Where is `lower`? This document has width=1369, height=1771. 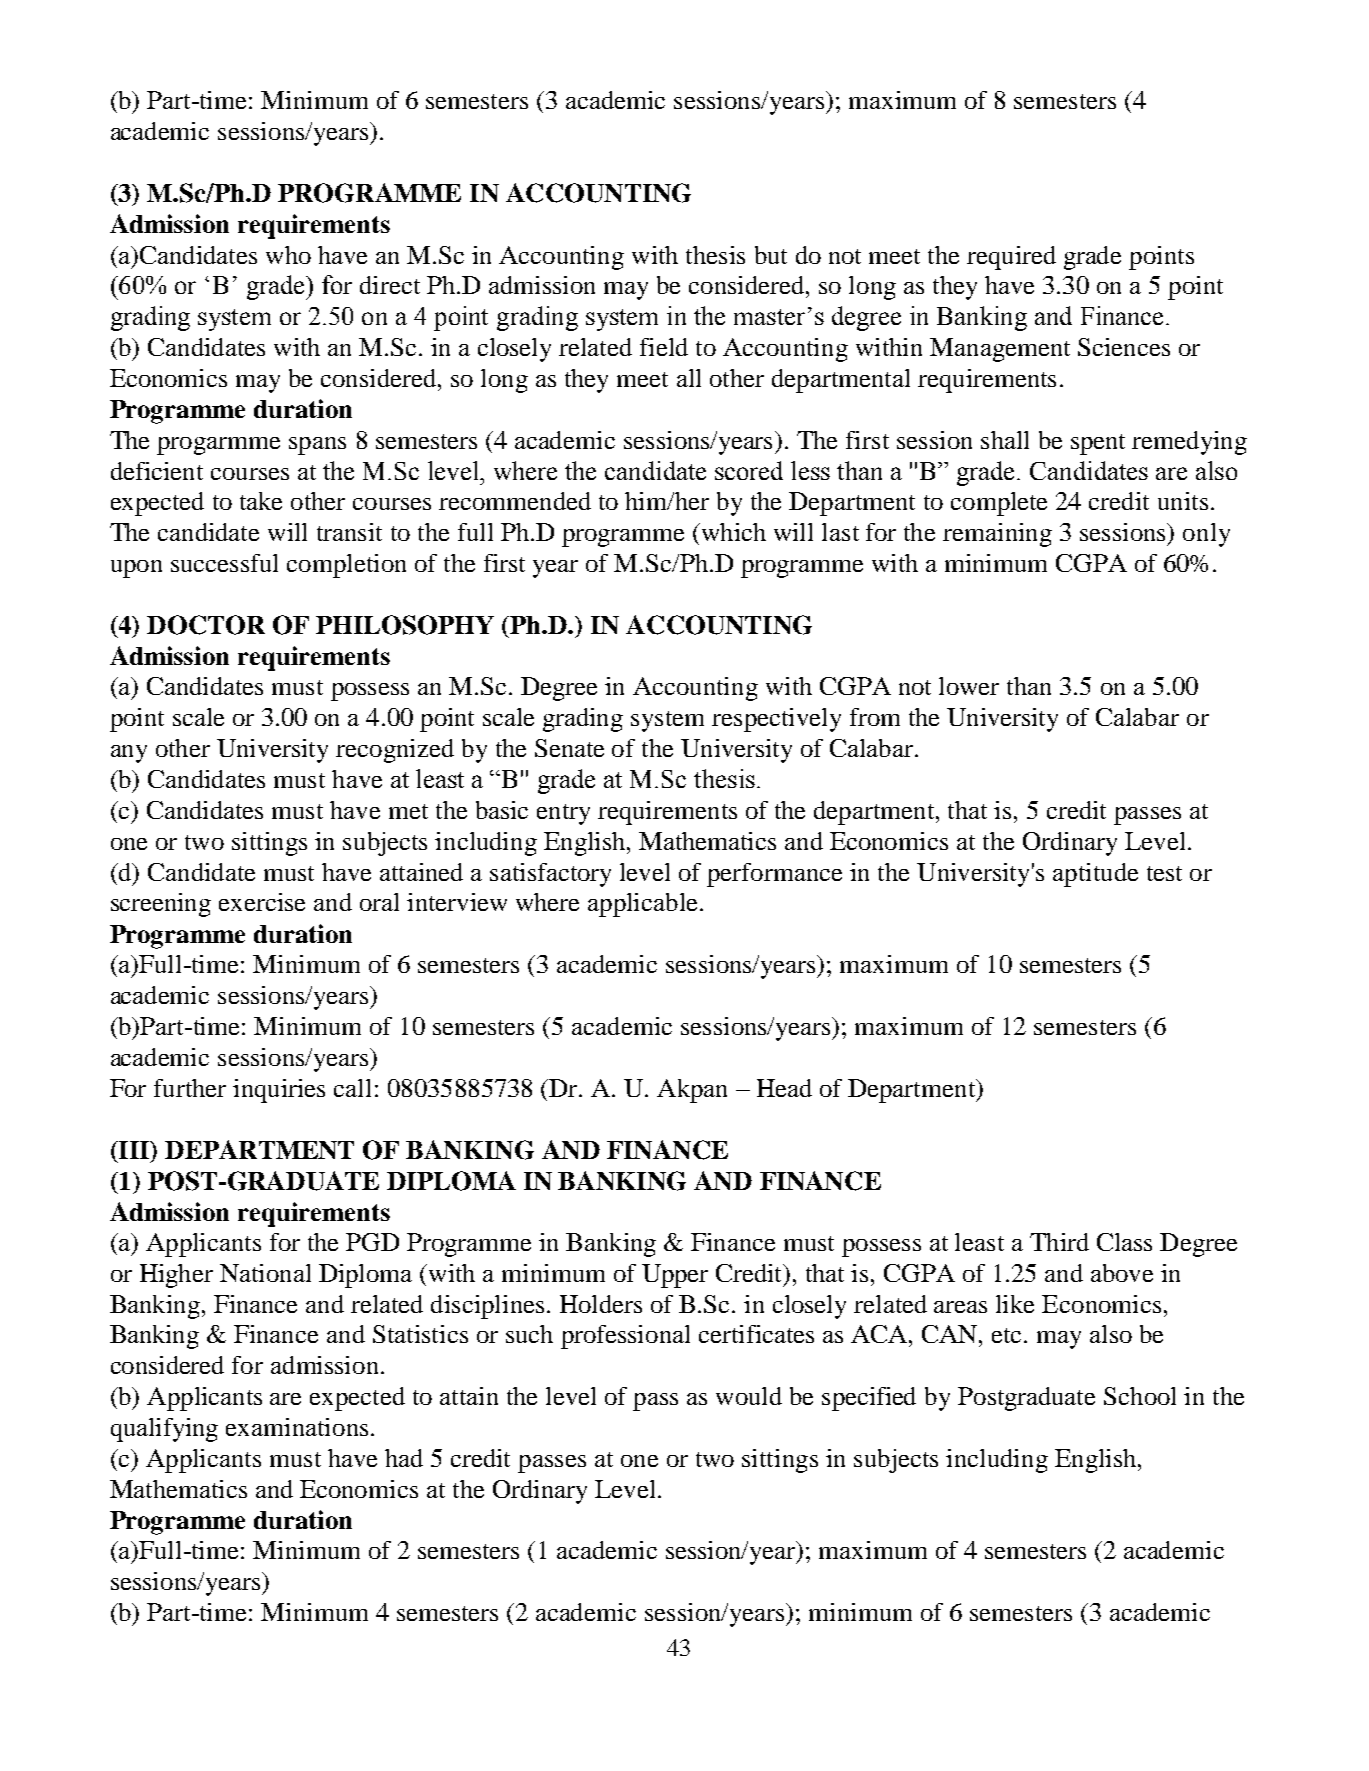
lower is located at coordinates (969, 686).
